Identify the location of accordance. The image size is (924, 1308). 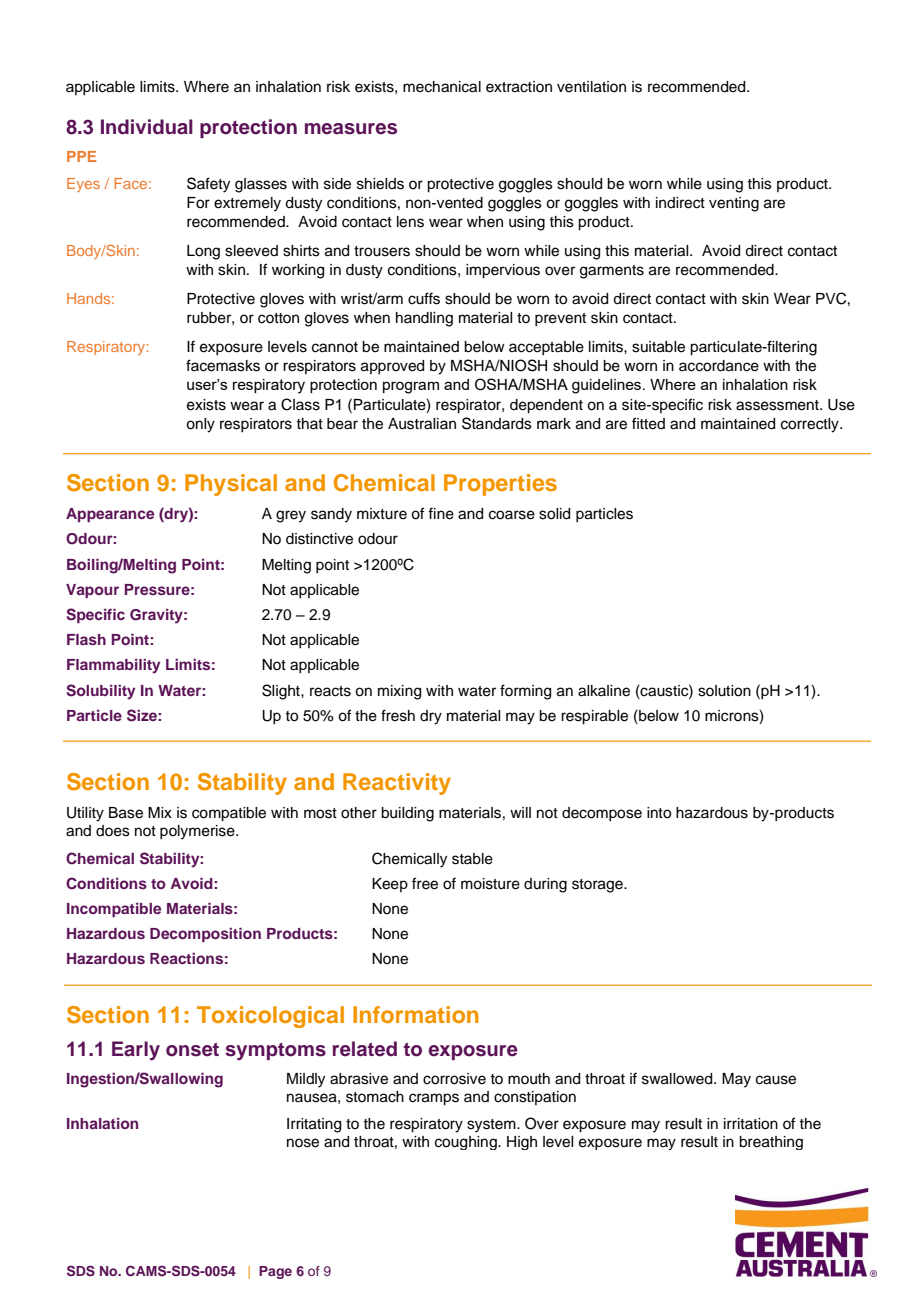
(719, 366).
